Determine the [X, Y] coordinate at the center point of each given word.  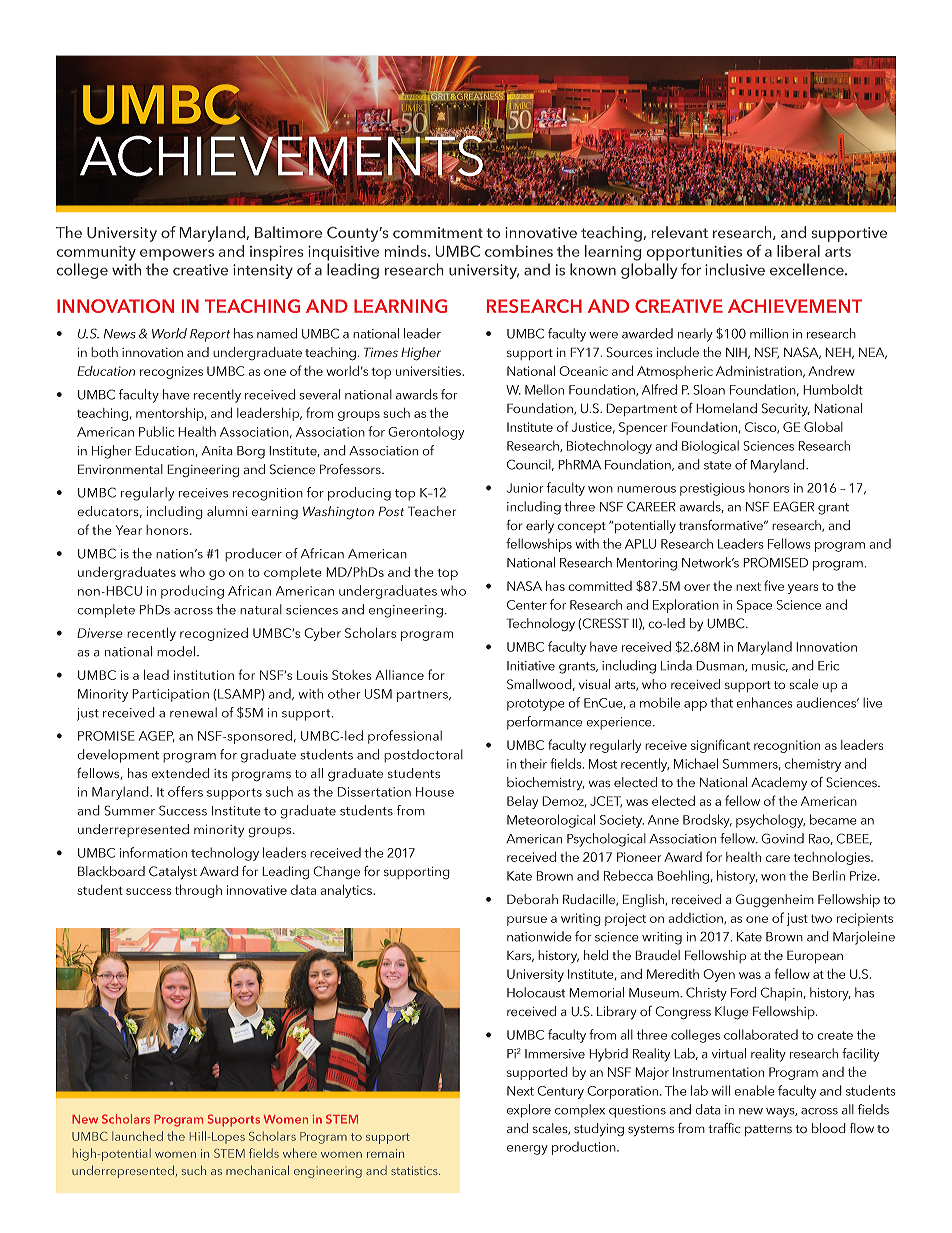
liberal [798, 251]
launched [137, 1136]
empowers [177, 255]
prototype [536, 705]
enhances [764, 702]
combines [519, 251]
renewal [193, 712]
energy [527, 1150]
